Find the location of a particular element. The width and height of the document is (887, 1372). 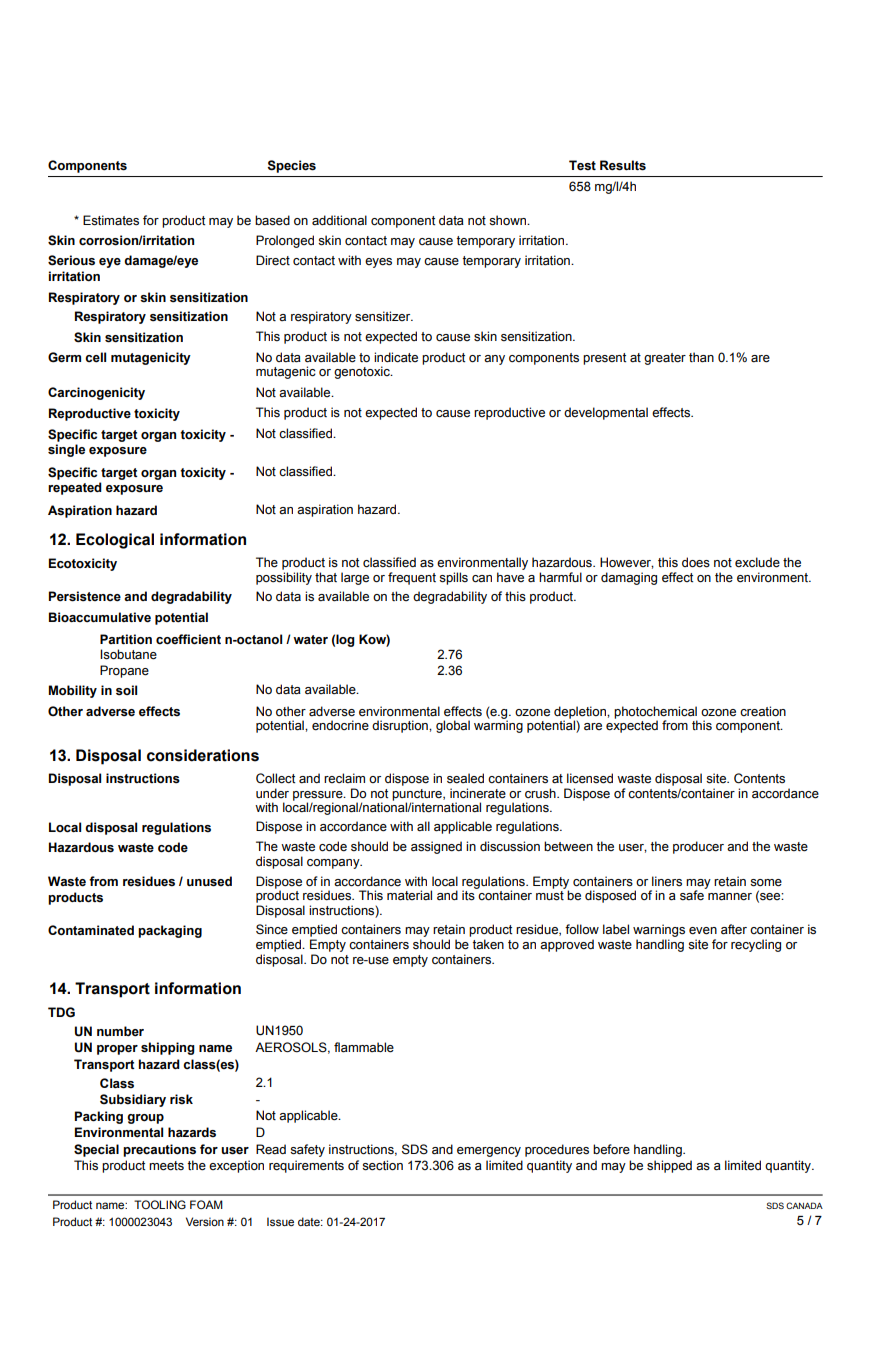

TOOLING is located at coordinates (160, 1204).
